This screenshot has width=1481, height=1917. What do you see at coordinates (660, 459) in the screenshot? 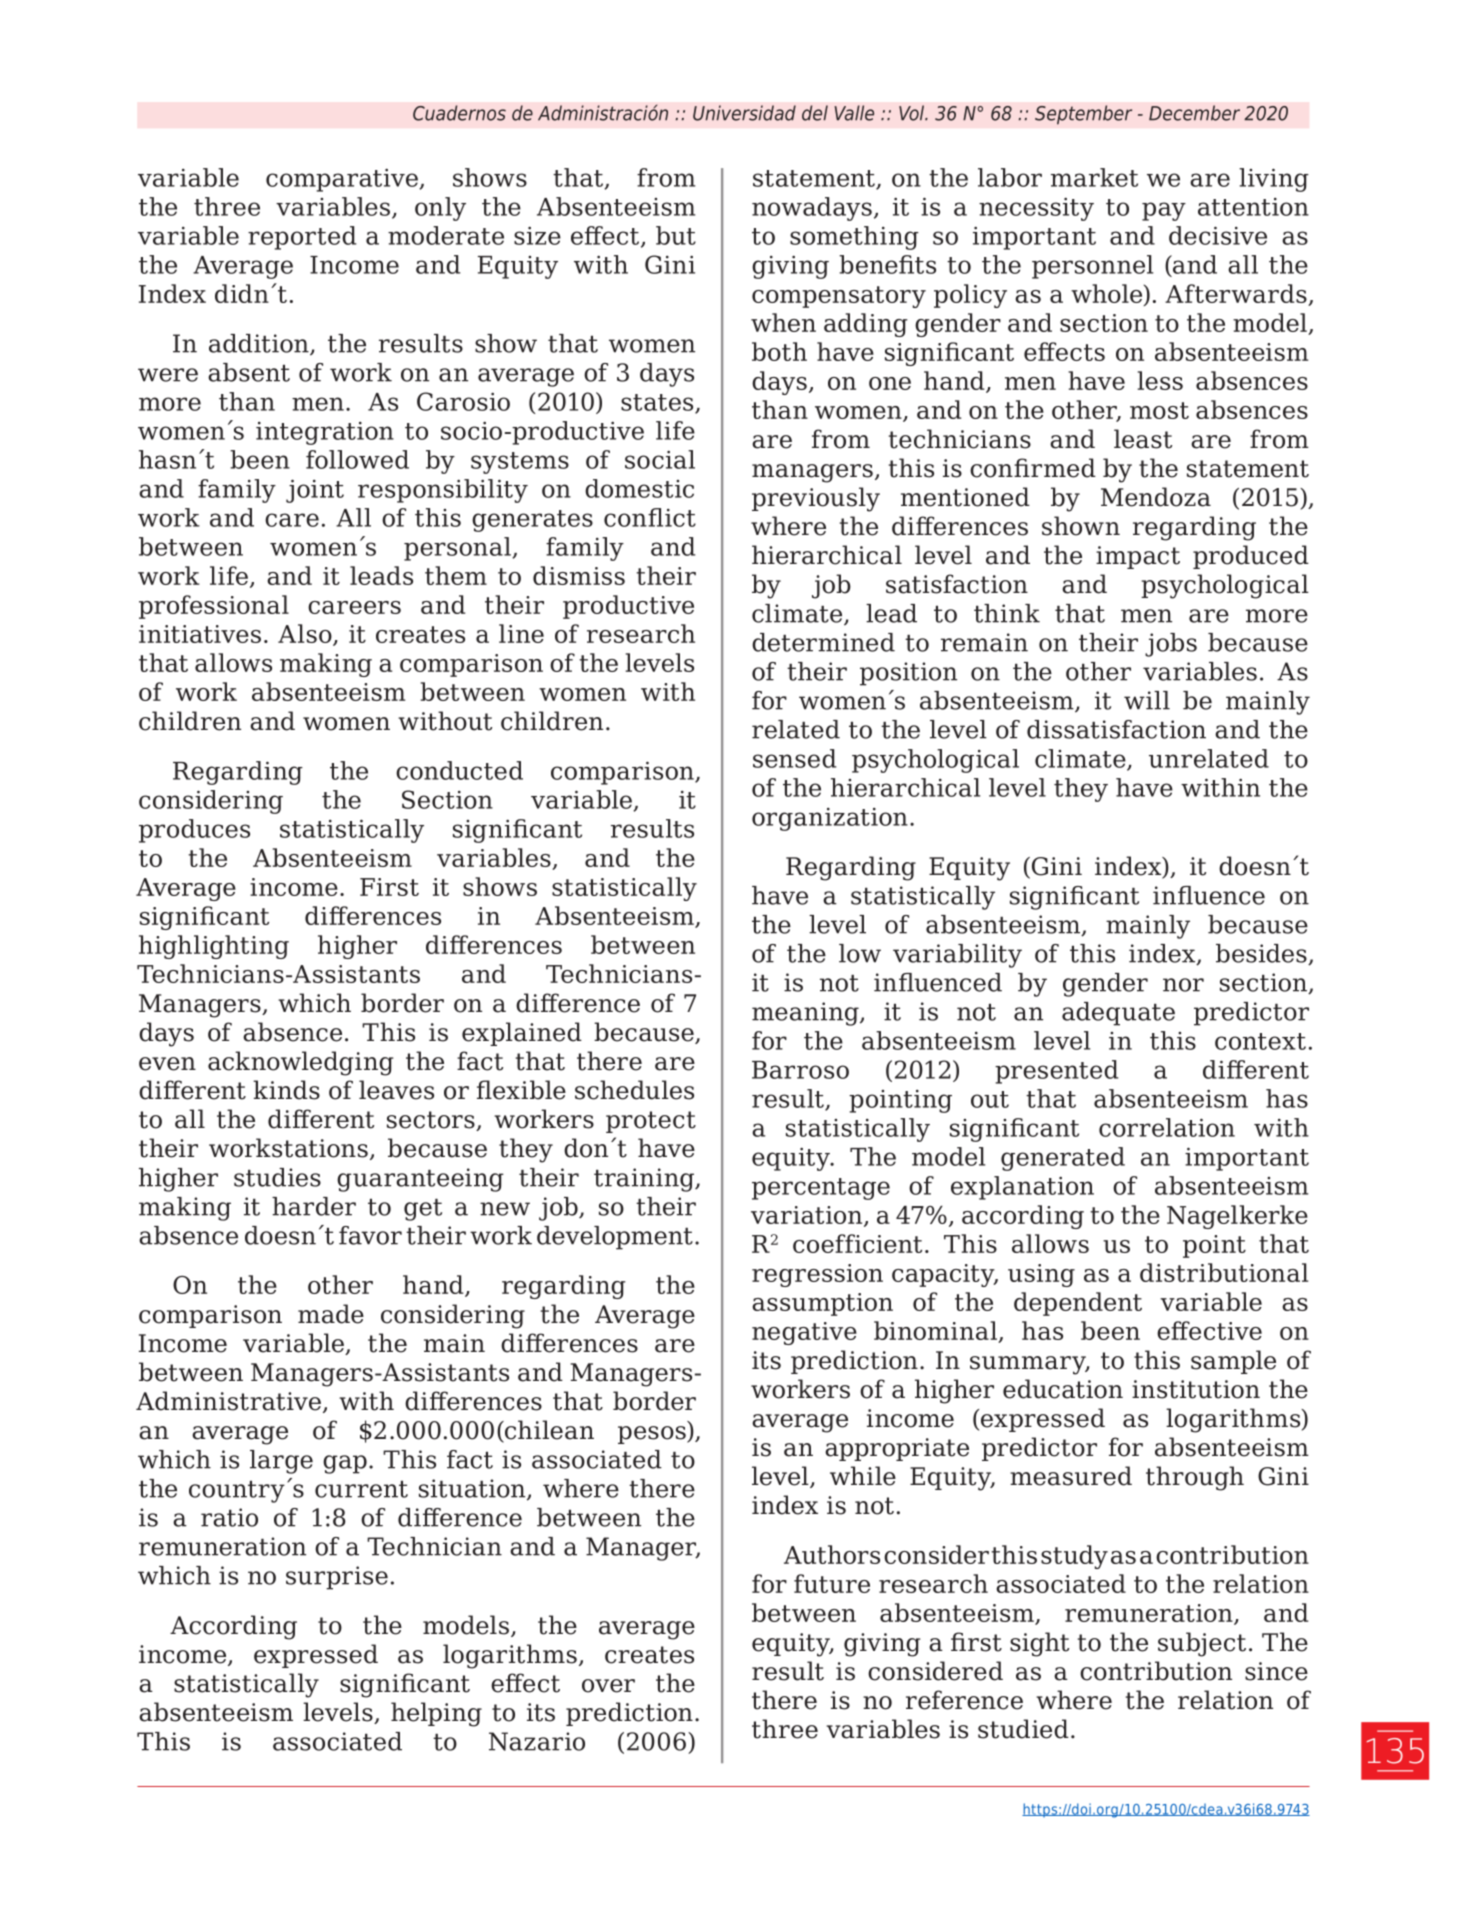
I see `social` at bounding box center [660, 459].
